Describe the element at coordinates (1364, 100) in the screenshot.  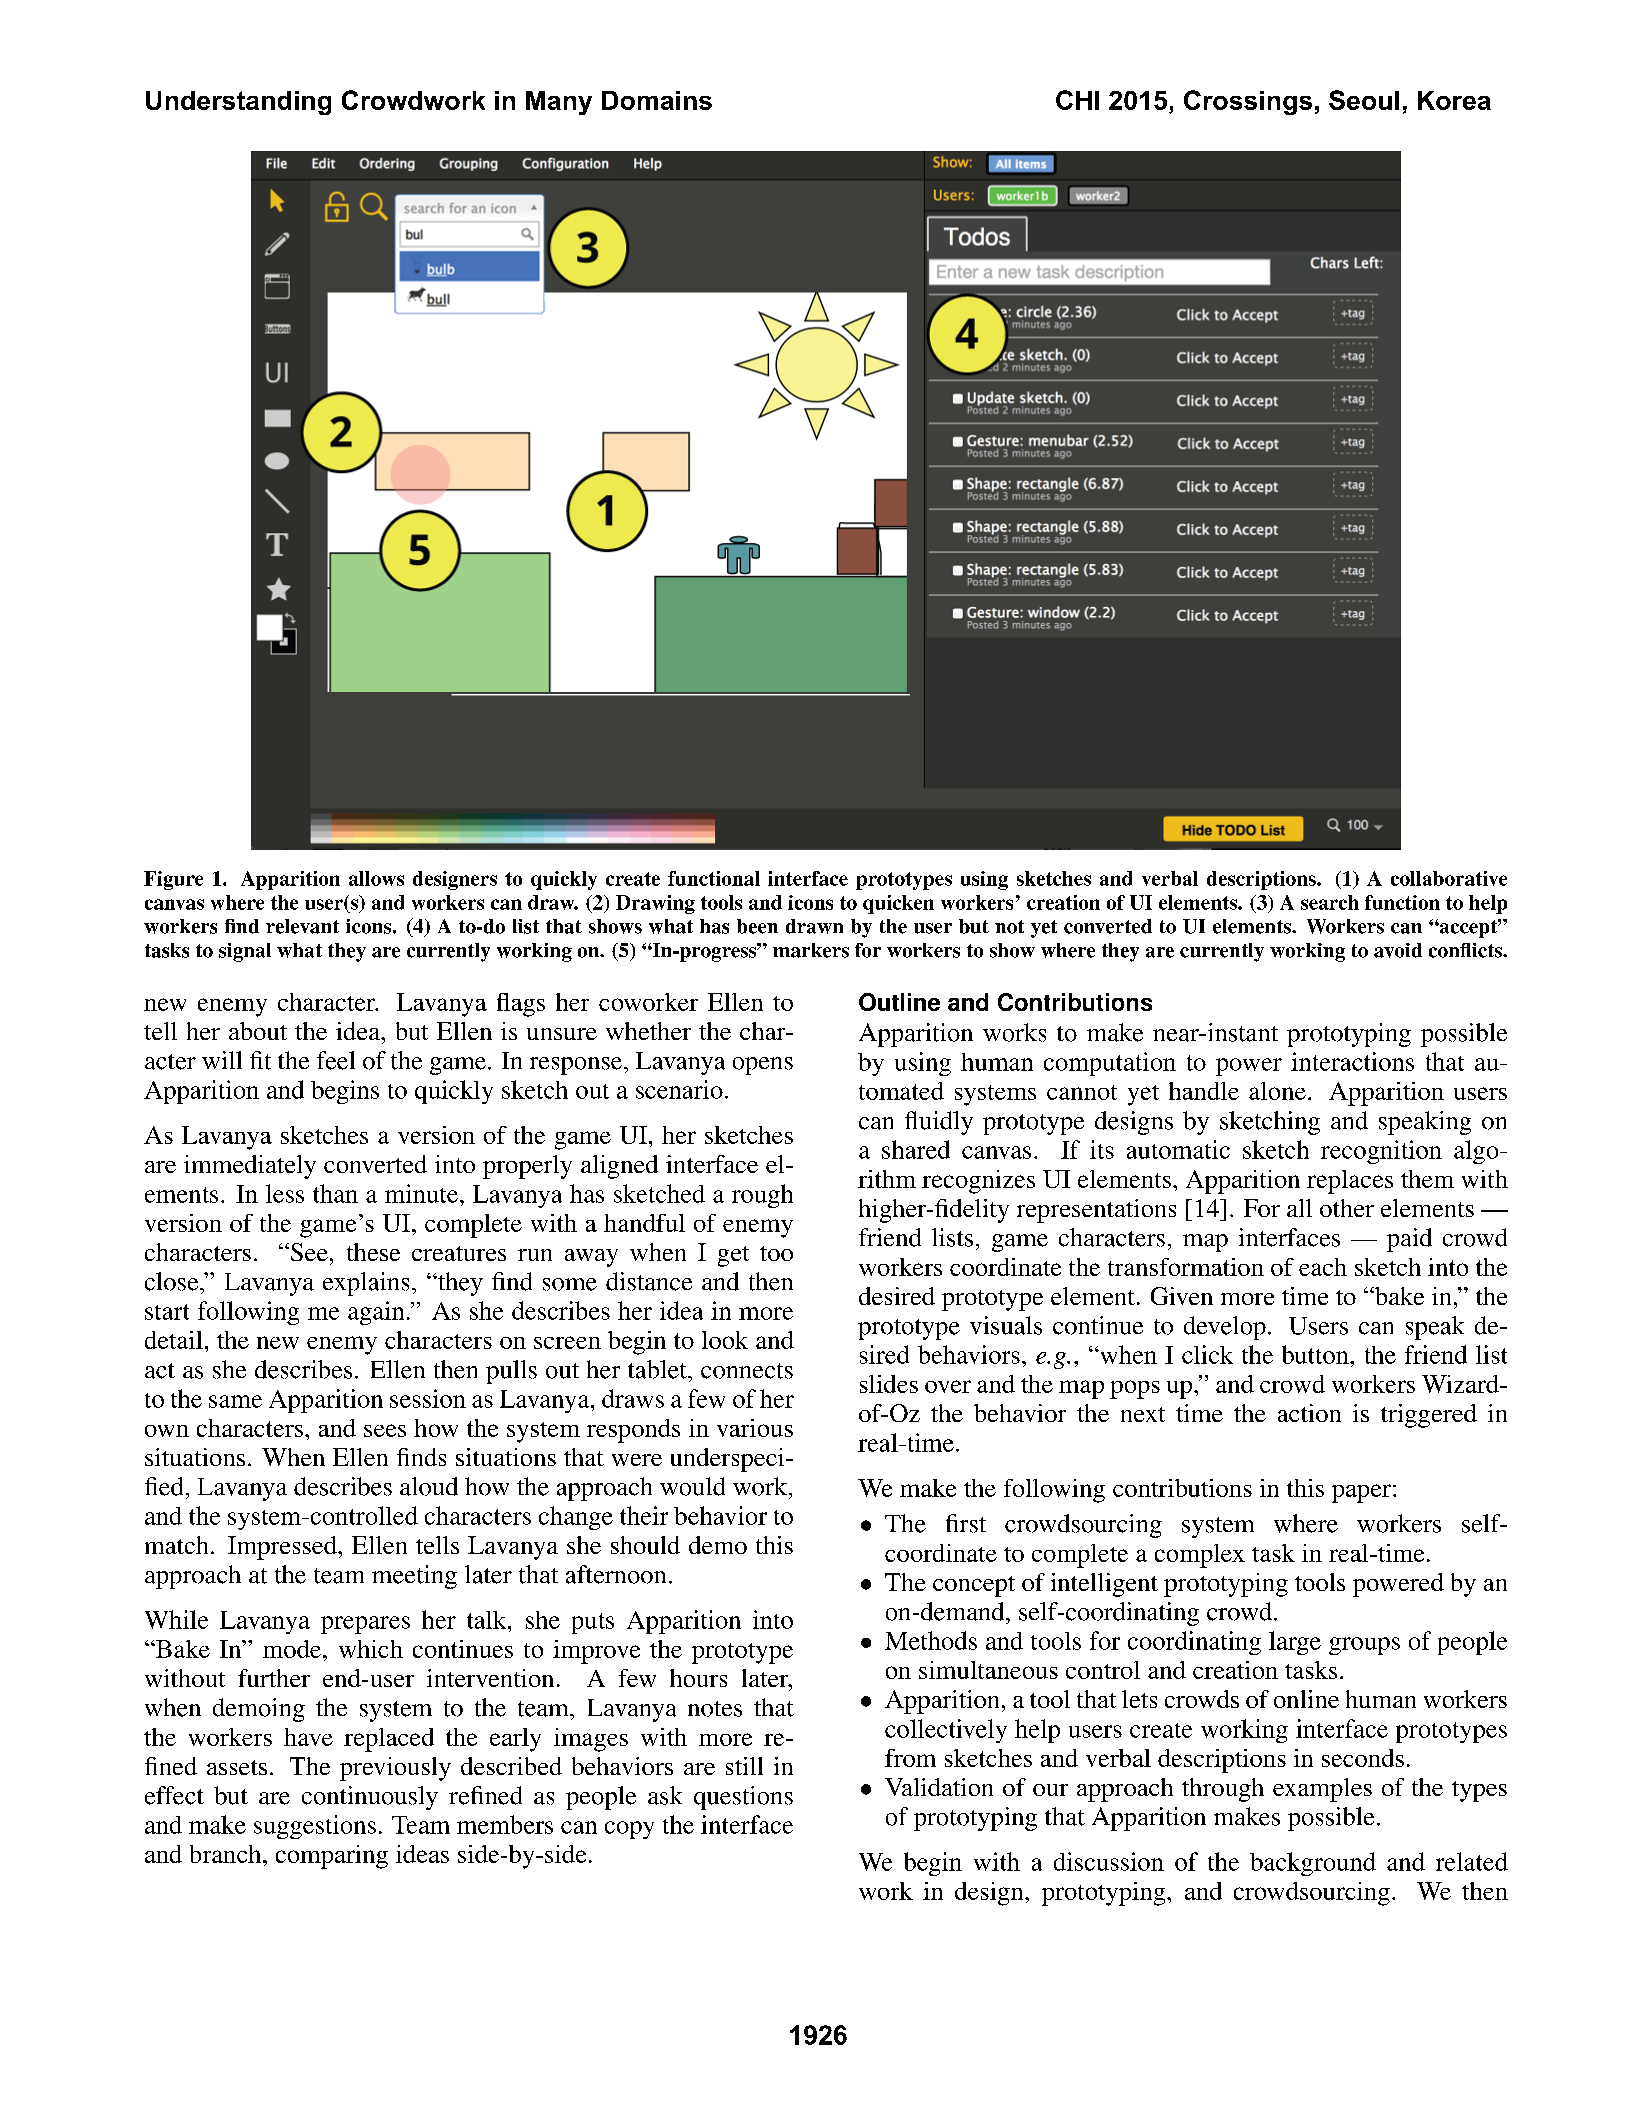
I see `Seoul` at that location.
